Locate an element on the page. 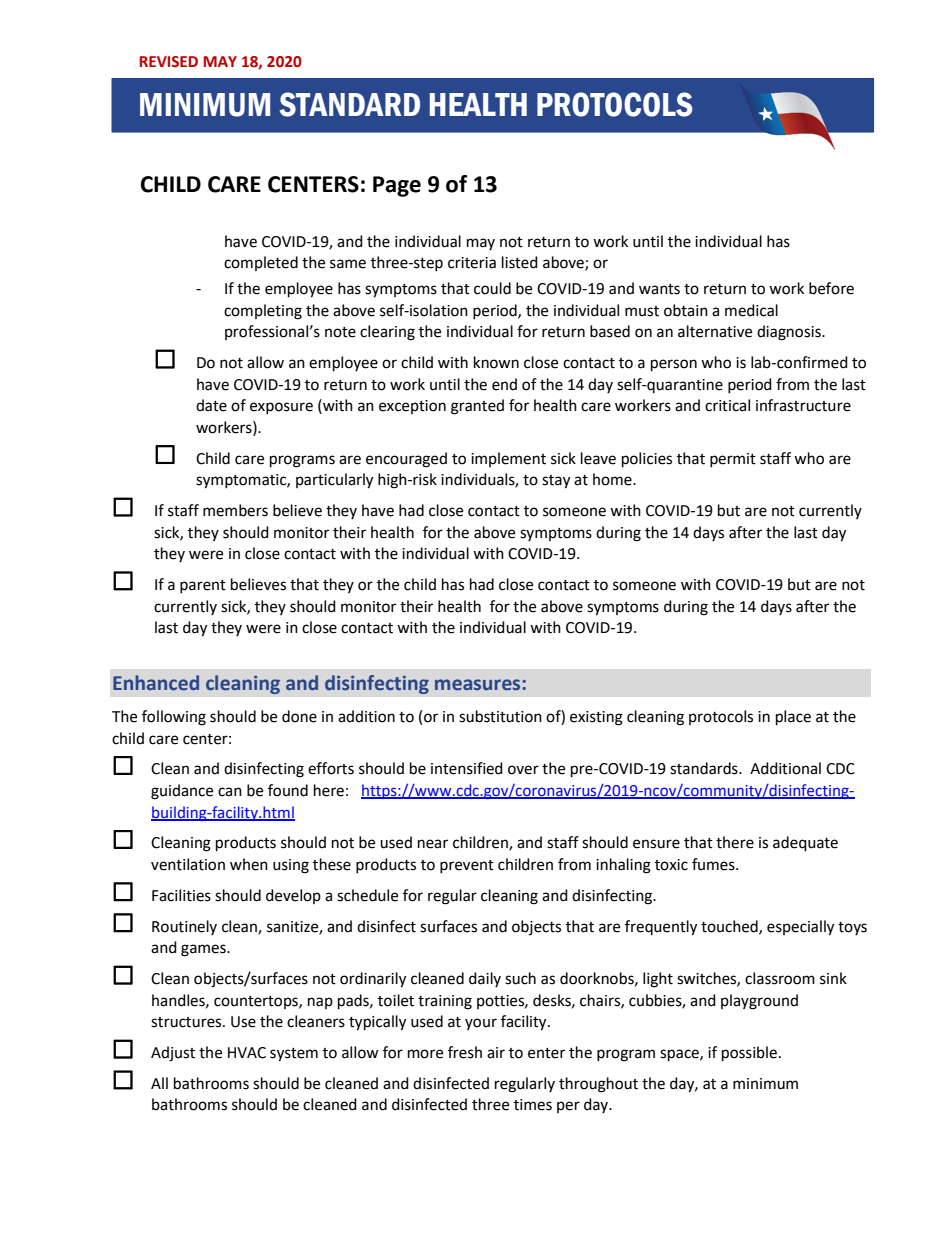 The height and width of the page is (1233, 952). diagnosis is located at coordinates (790, 333).
